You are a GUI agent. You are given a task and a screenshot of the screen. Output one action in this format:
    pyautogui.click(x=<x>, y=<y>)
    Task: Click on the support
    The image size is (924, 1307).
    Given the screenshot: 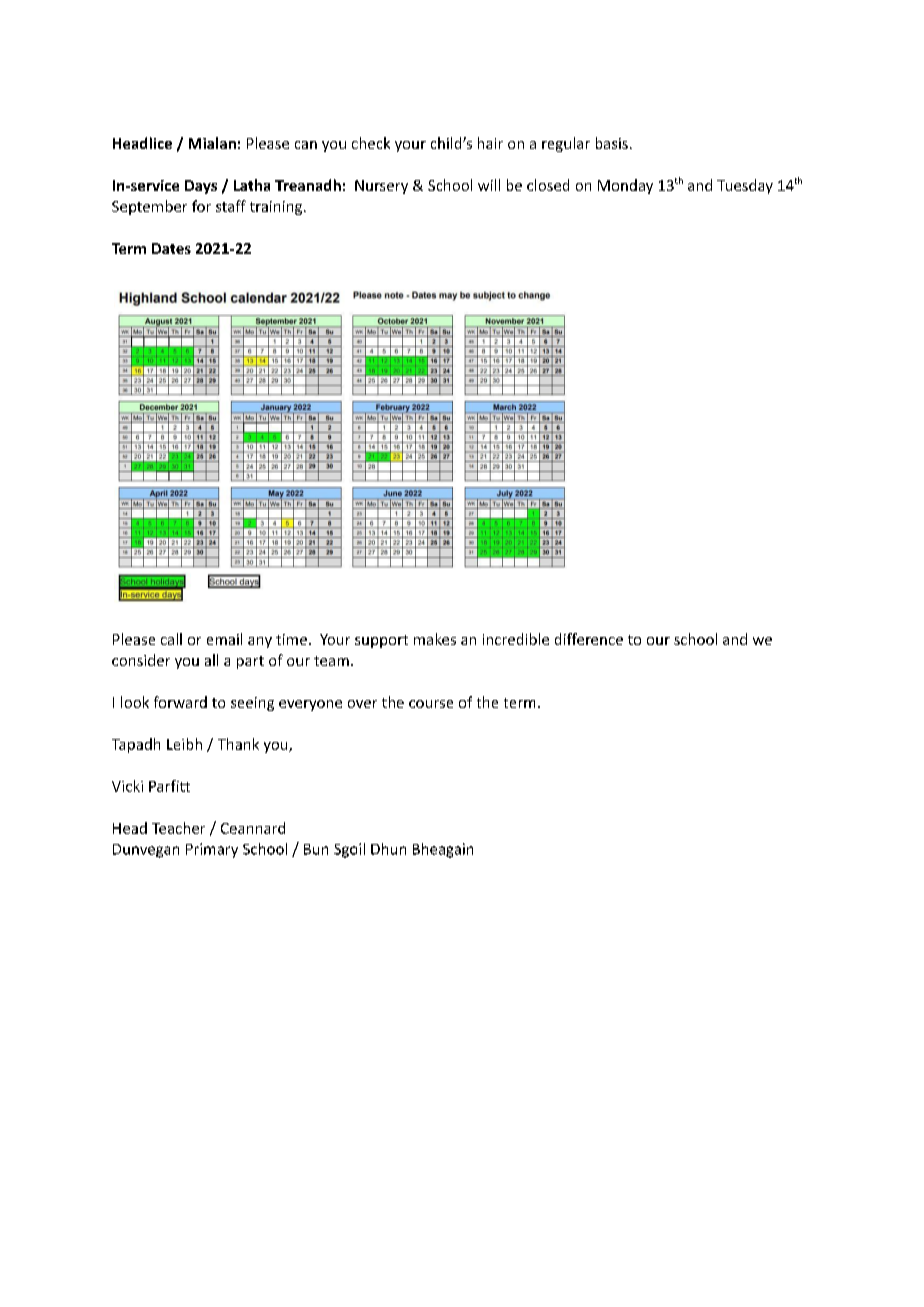 What is the action you would take?
    pyautogui.click(x=381, y=641)
